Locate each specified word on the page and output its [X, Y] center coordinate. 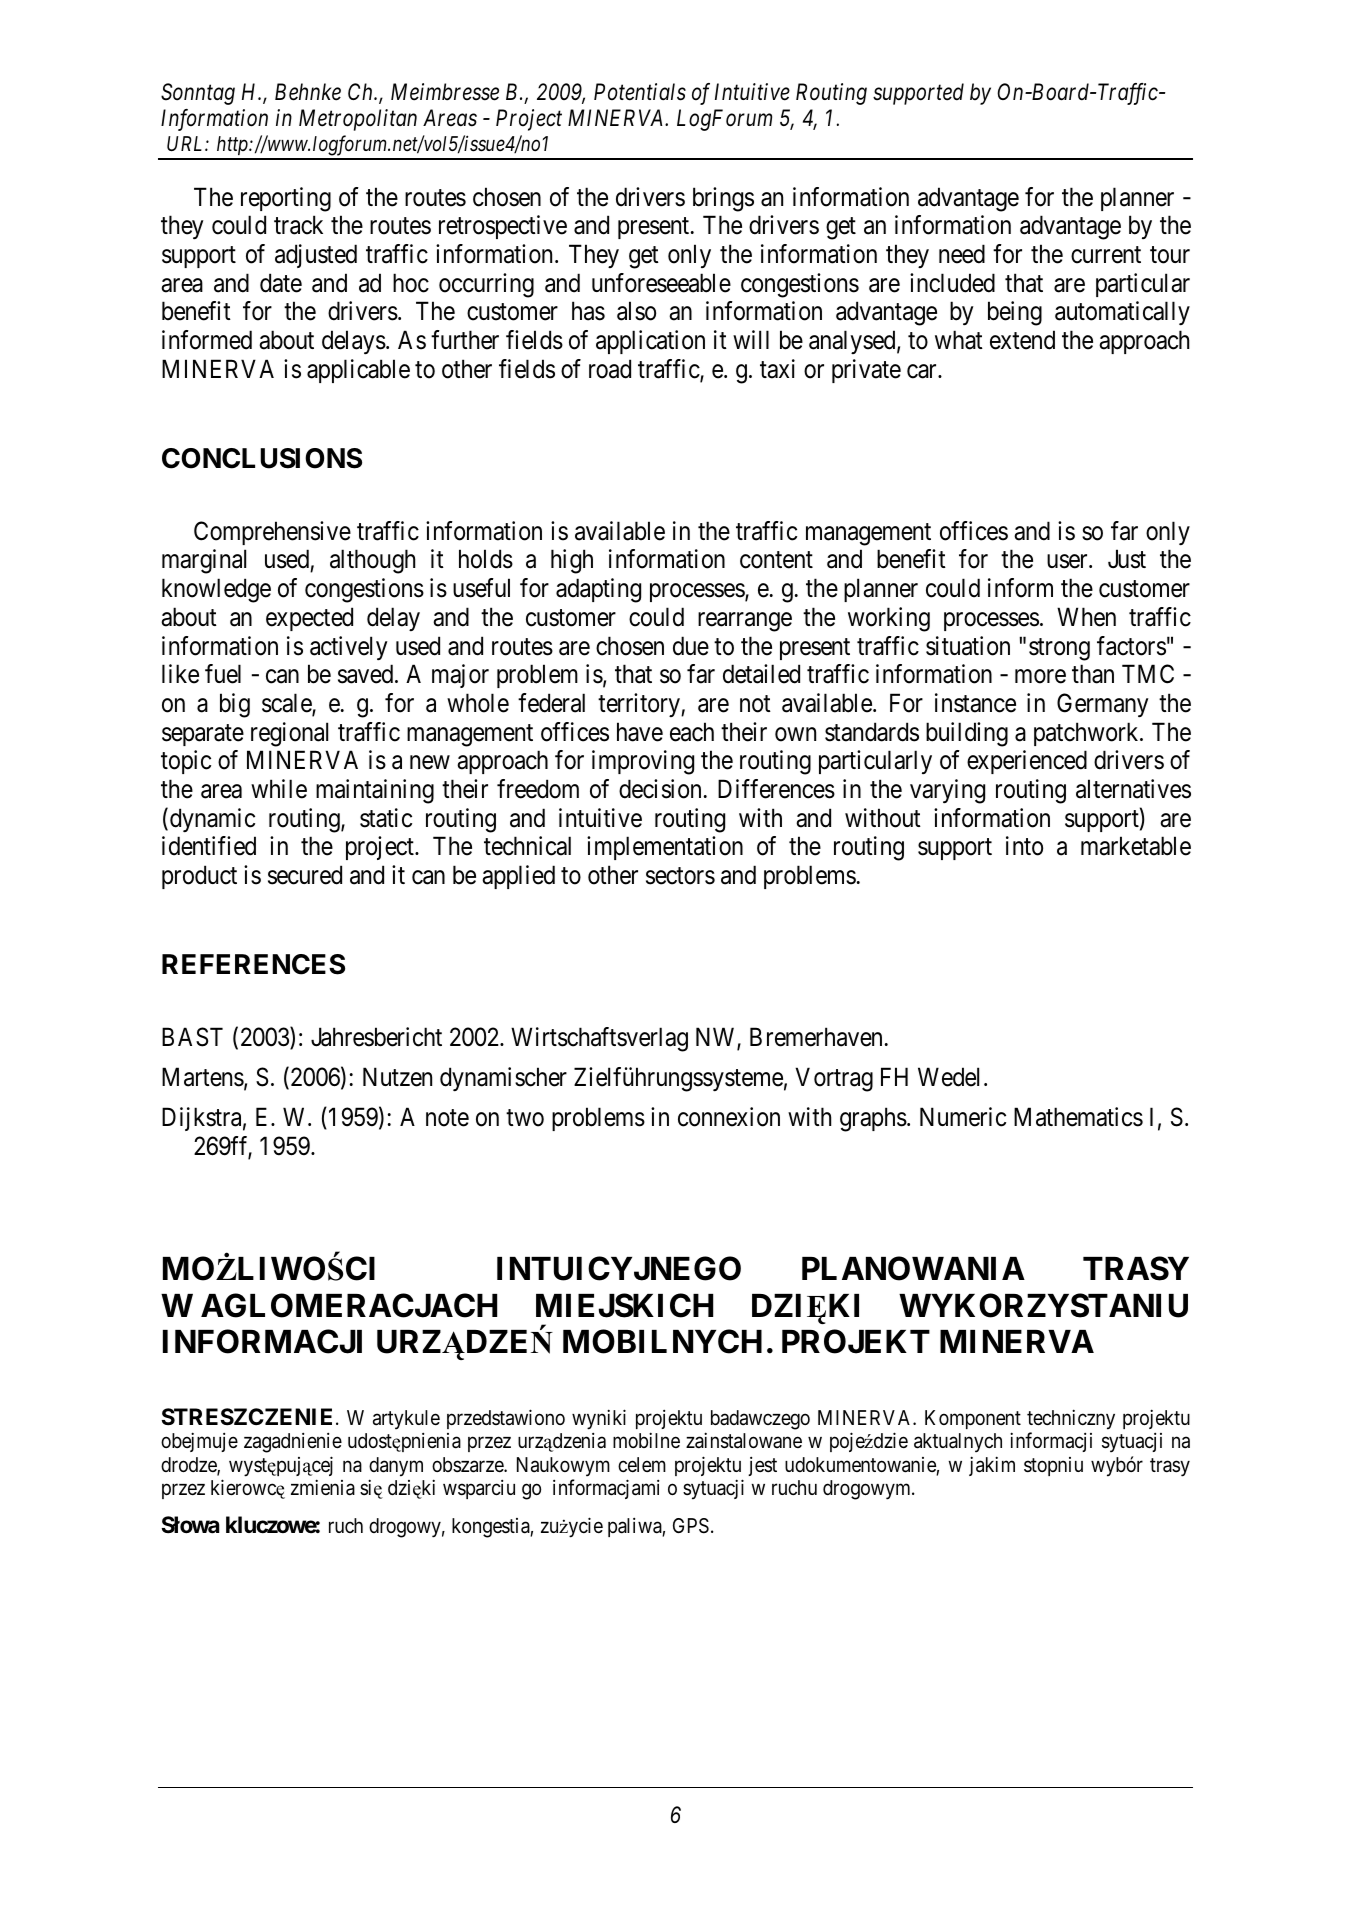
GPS [691, 1526]
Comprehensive [272, 533]
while [279, 789]
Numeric [963, 1117]
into [1024, 846]
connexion [729, 1117]
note [447, 1118]
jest [762, 1466]
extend [1022, 340]
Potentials [640, 92]
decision [660, 789]
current [1106, 255]
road [610, 369]
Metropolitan [358, 120]
